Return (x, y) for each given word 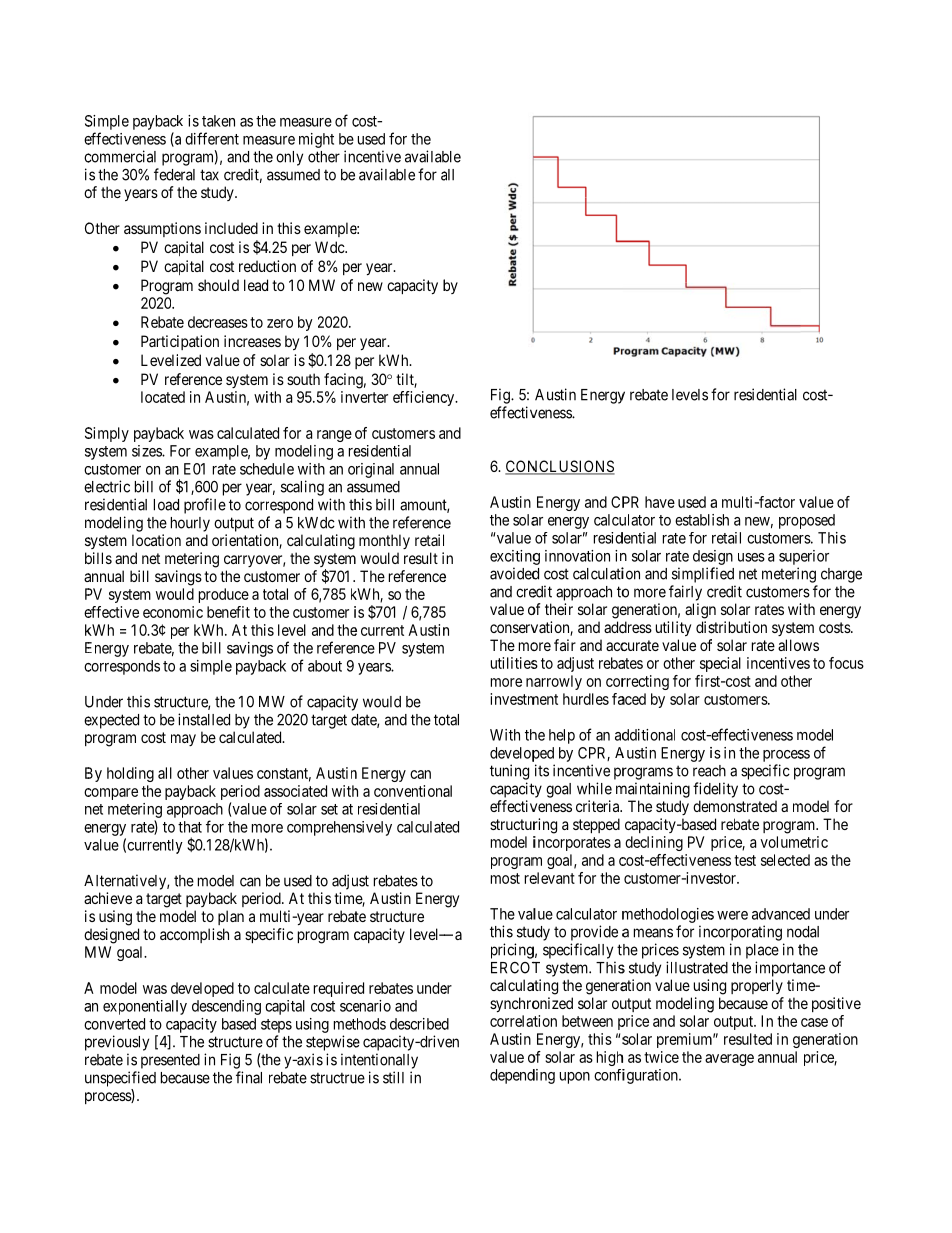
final (249, 1077)
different (212, 138)
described (419, 1024)
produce (224, 595)
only (289, 158)
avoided (514, 573)
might (316, 140)
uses (751, 557)
